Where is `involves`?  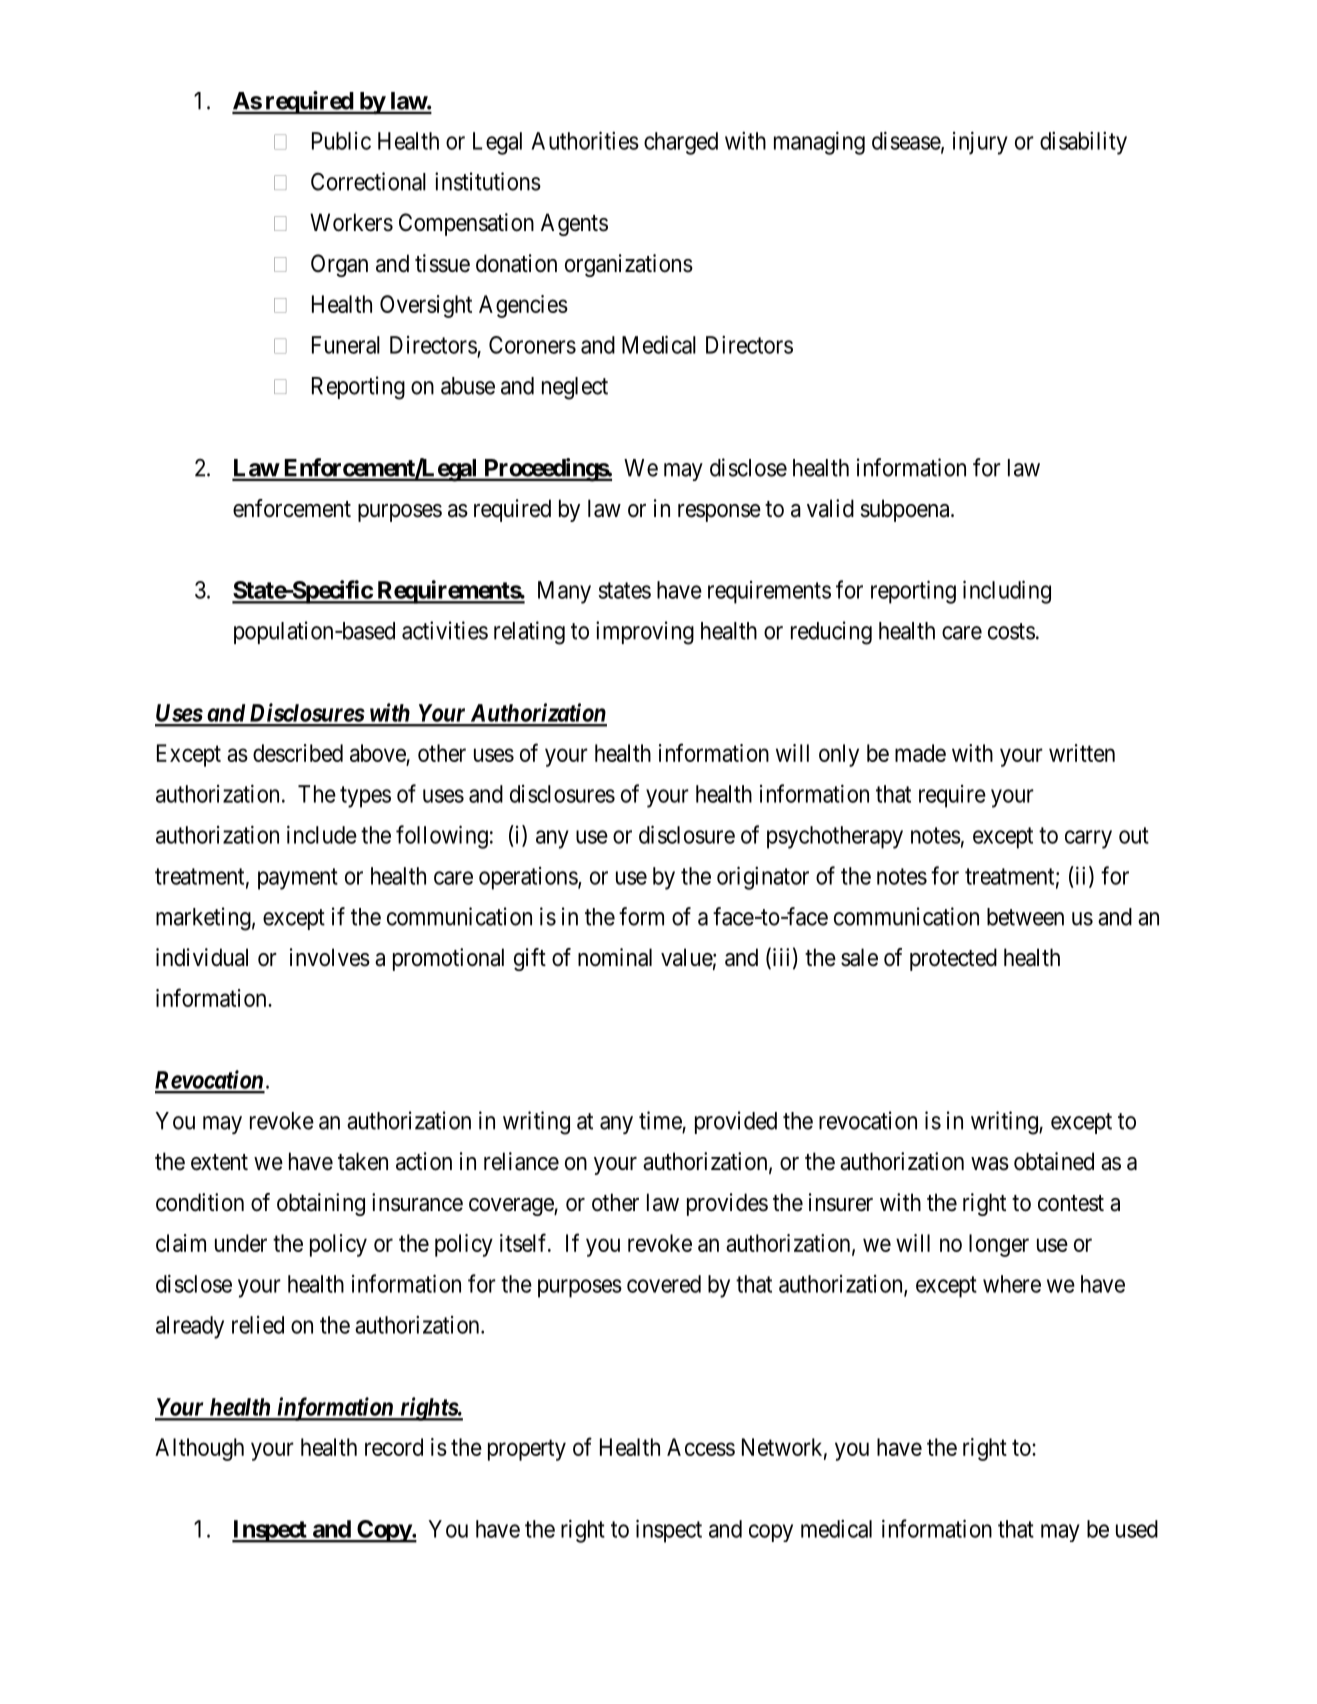 involves is located at coordinates (330, 957).
